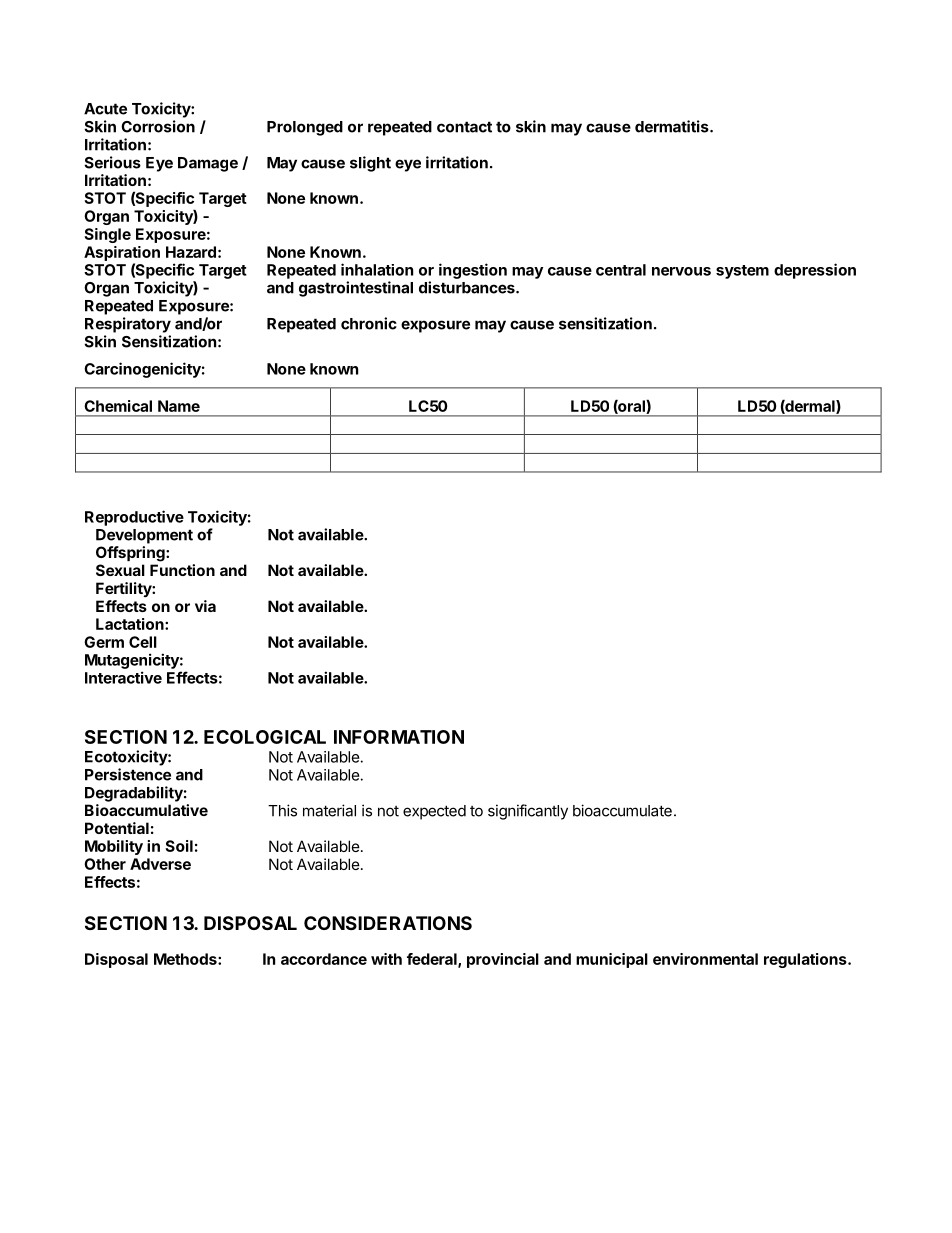  Describe the element at coordinates (160, 864) in the screenshot. I see `Adverse` at that location.
